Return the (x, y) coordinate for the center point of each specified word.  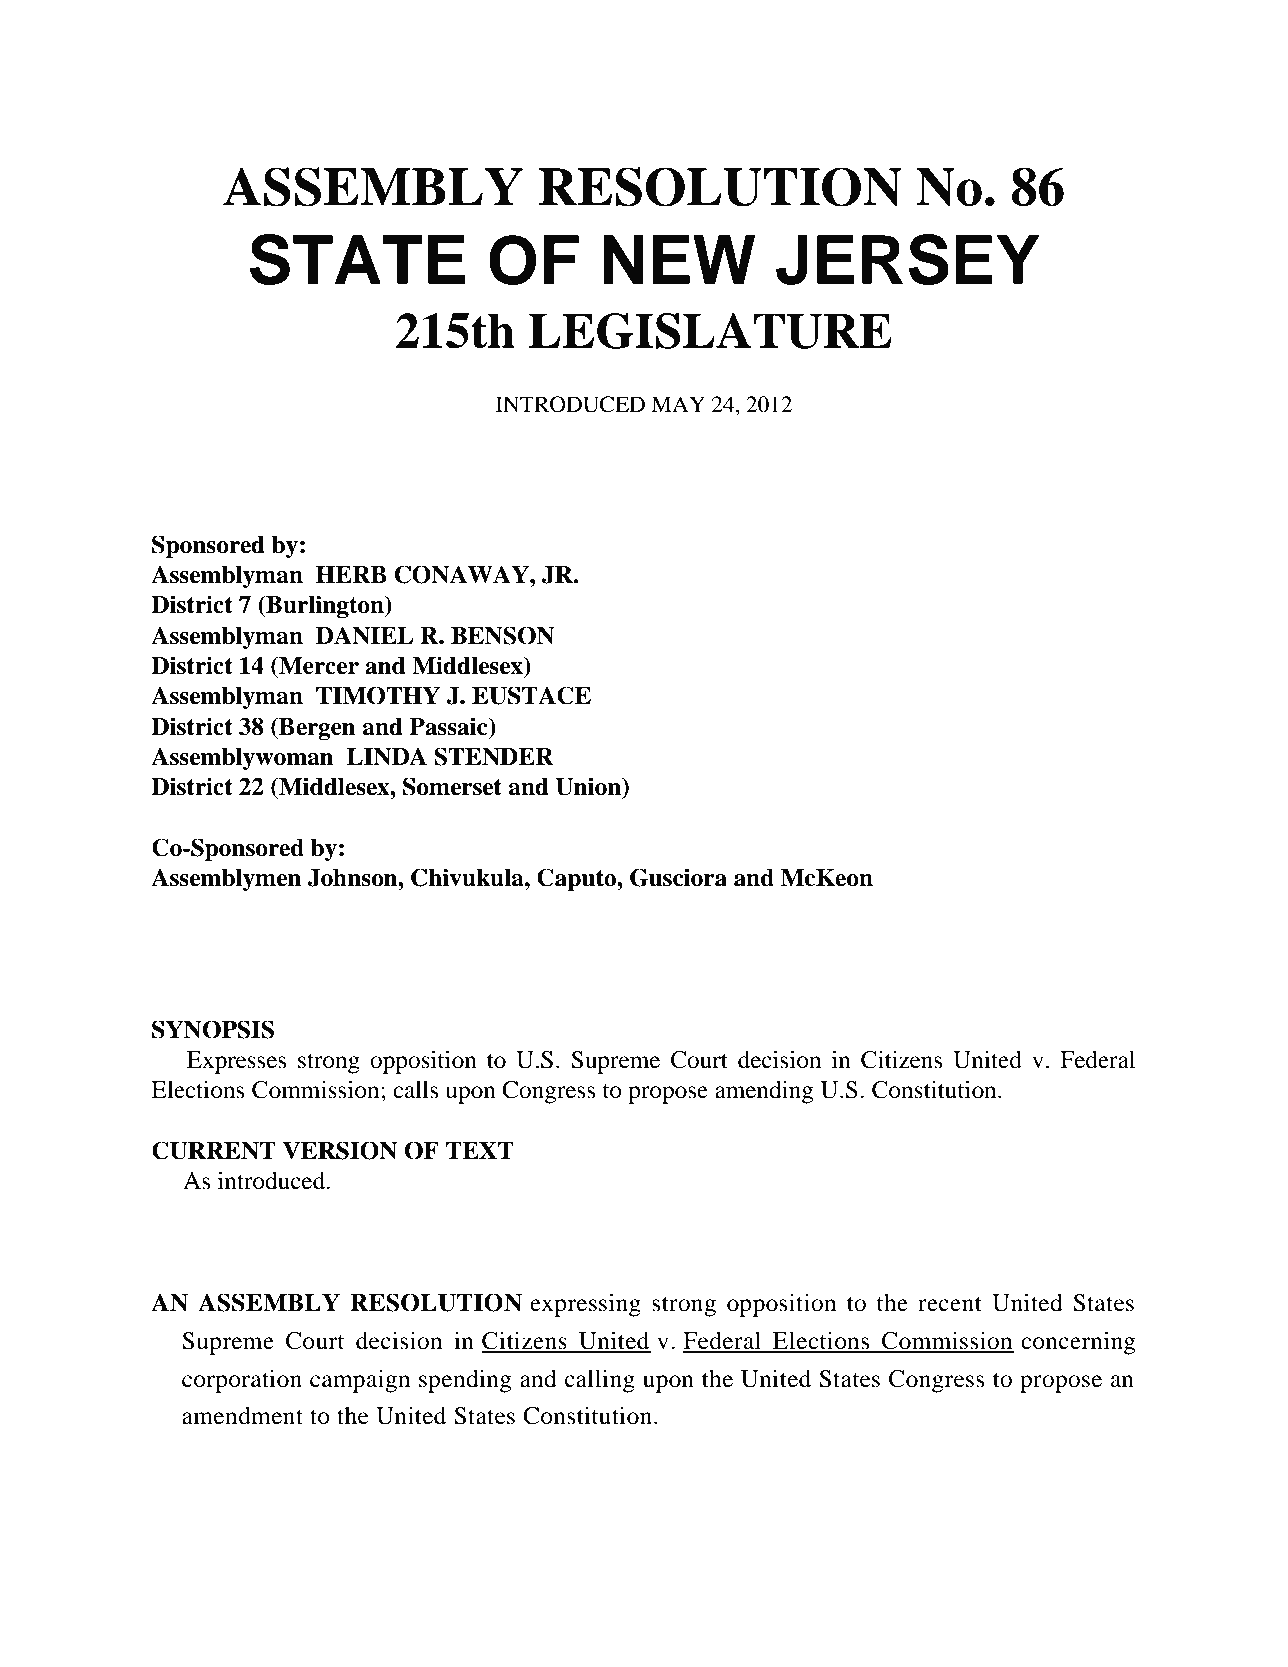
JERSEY (908, 259)
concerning (1078, 1343)
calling (600, 1381)
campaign (360, 1381)
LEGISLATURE (710, 331)
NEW (679, 259)
